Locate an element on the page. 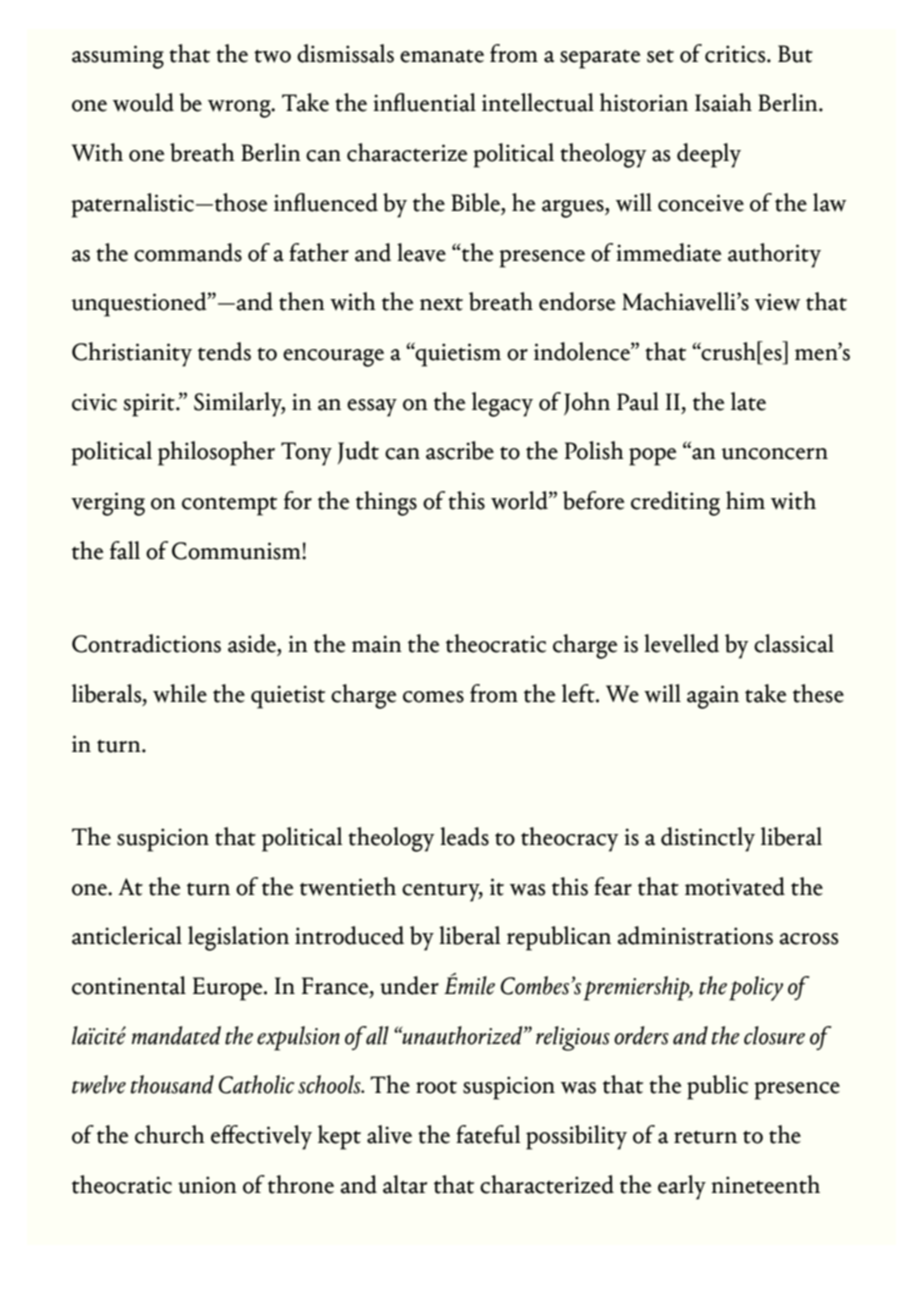 This image has height=1308, width=924. church is located at coordinates (170, 1134).
